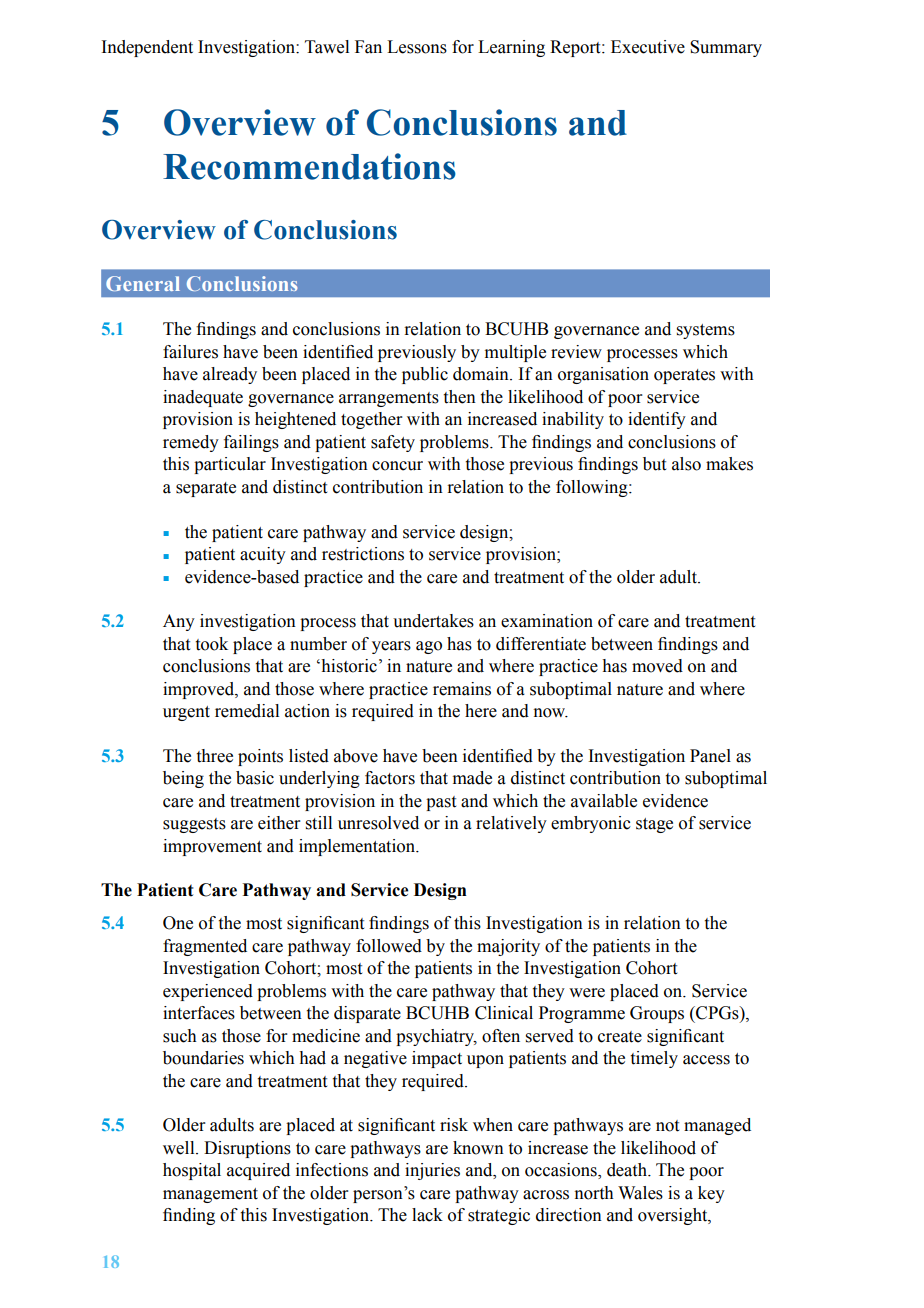 The height and width of the document is (1308, 924). I want to click on took, so click(212, 644).
